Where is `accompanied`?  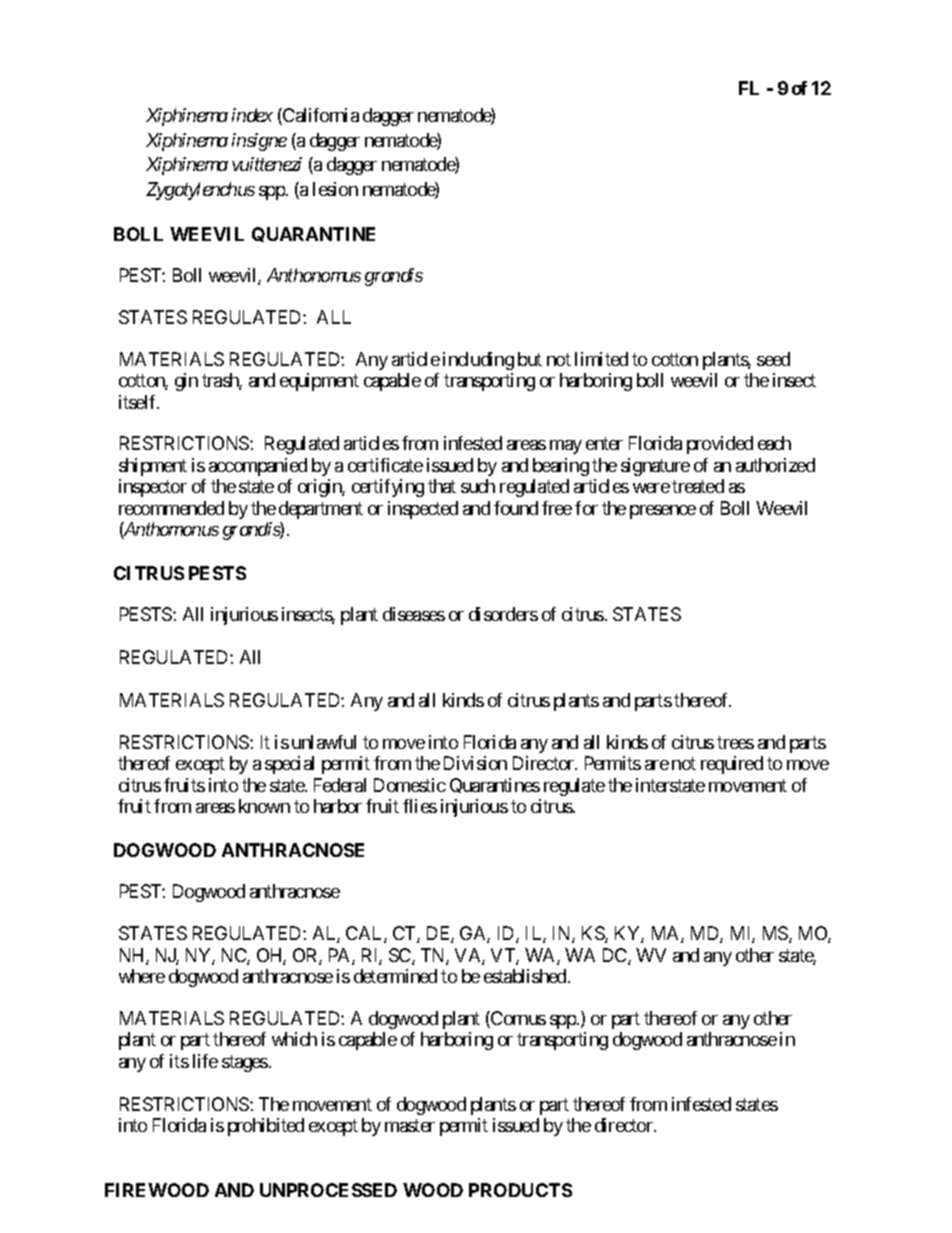 accompanied is located at coordinates (258, 467).
